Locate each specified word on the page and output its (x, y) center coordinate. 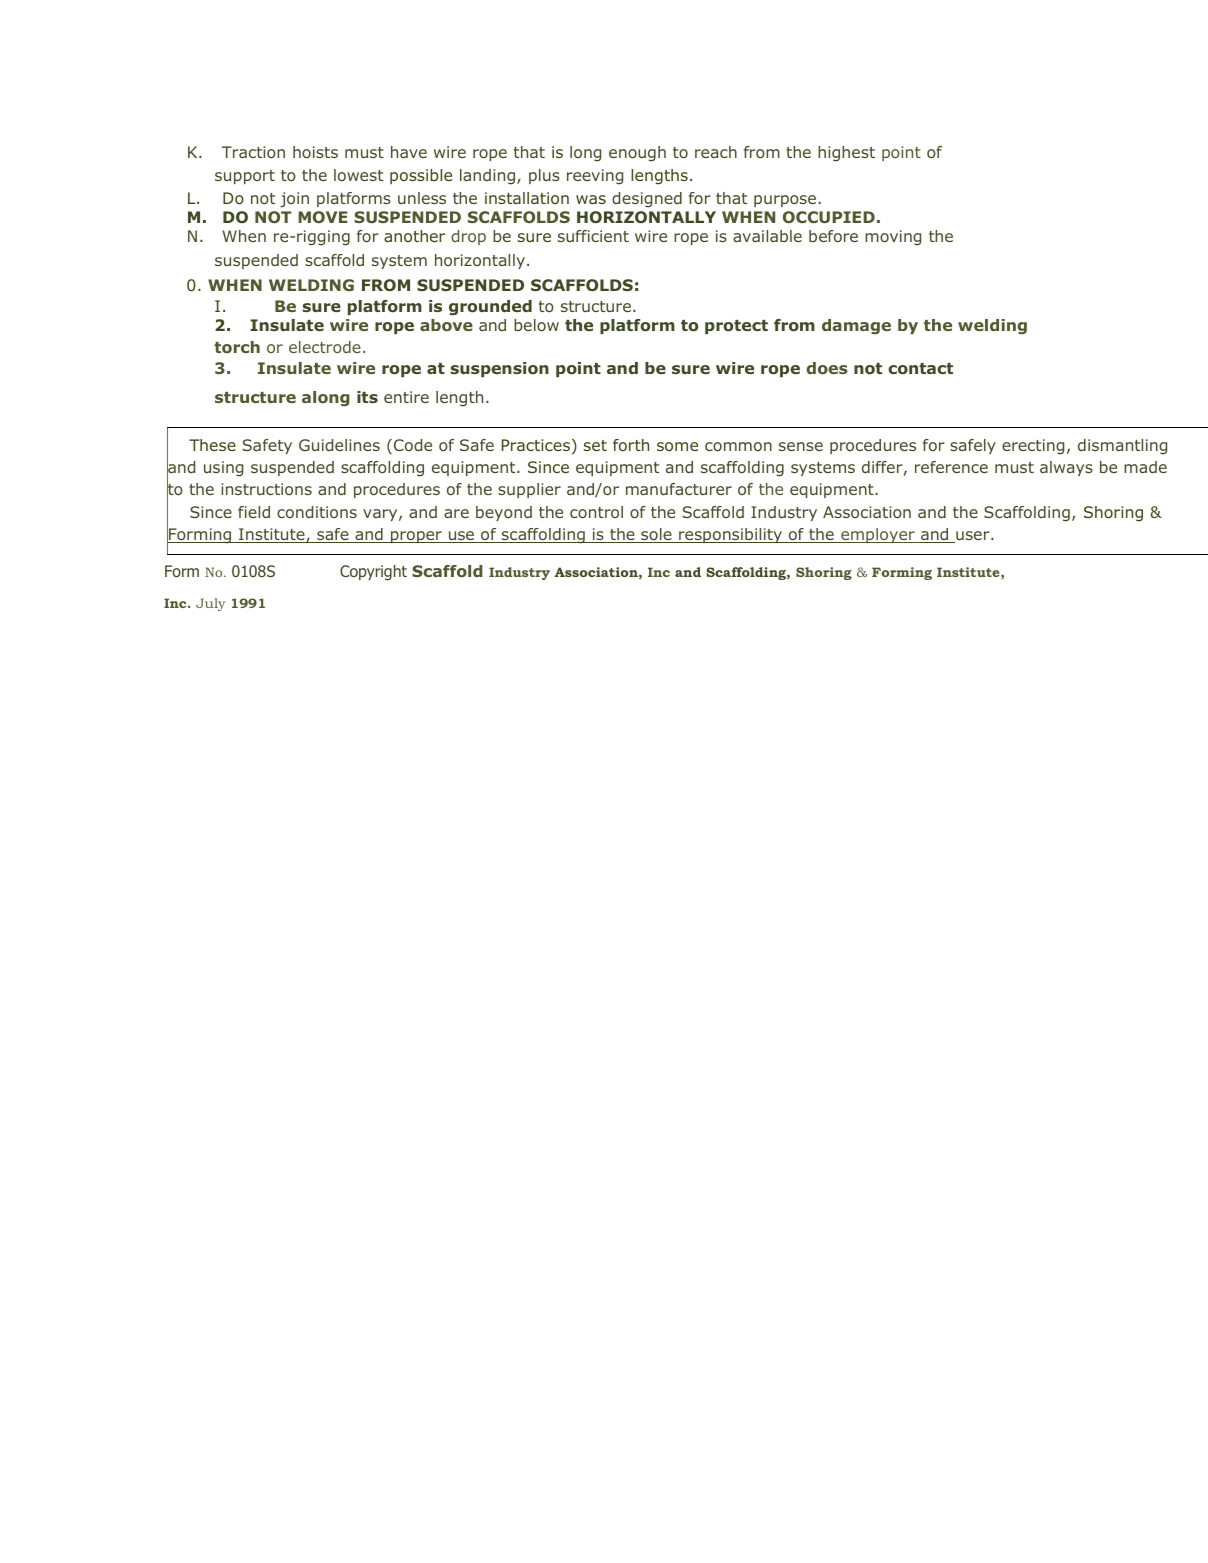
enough (637, 154)
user (973, 537)
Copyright (373, 573)
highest (846, 154)
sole (656, 535)
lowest (358, 175)
